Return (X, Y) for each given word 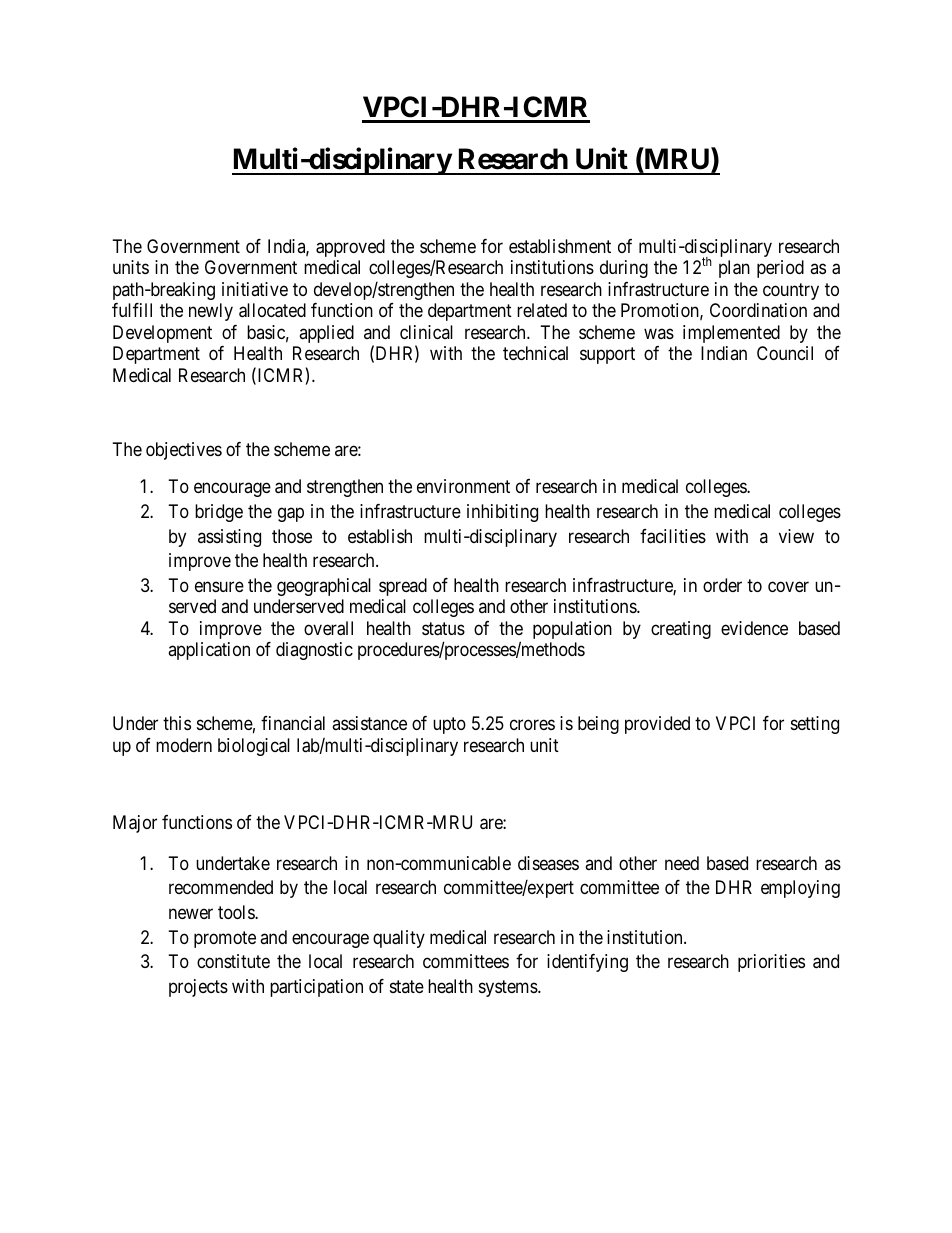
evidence (754, 628)
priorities (771, 963)
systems (509, 989)
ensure (219, 586)
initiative (255, 289)
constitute (233, 961)
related (542, 310)
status (443, 629)
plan (734, 269)
